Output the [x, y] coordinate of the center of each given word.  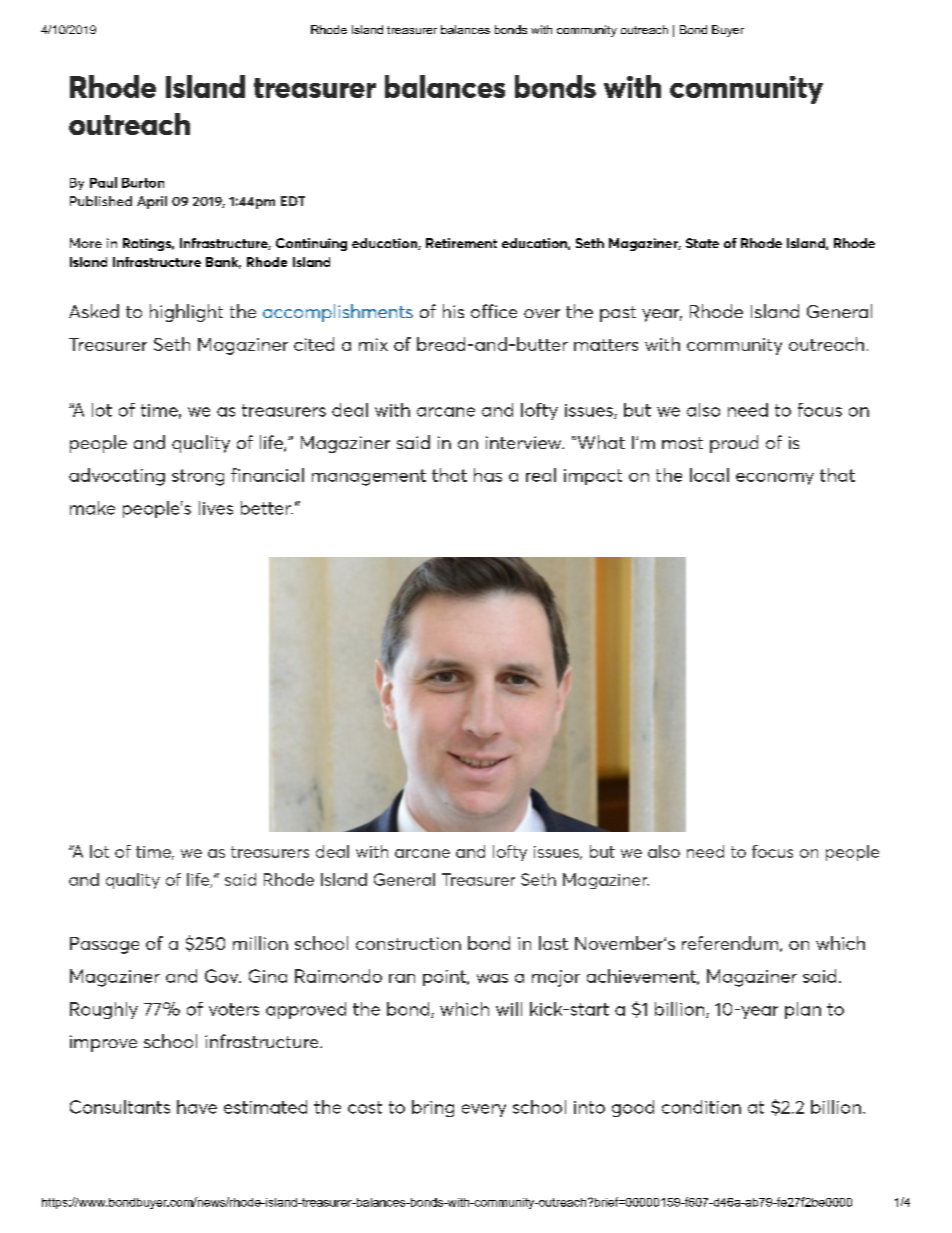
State [702, 243]
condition [701, 1107]
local [709, 475]
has [488, 475]
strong [198, 477]
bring [433, 1108]
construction [408, 943]
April [152, 202]
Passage [104, 945]
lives [216, 508]
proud [734, 444]
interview [525, 442]
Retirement [461, 243]
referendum [731, 944]
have [197, 1107]
